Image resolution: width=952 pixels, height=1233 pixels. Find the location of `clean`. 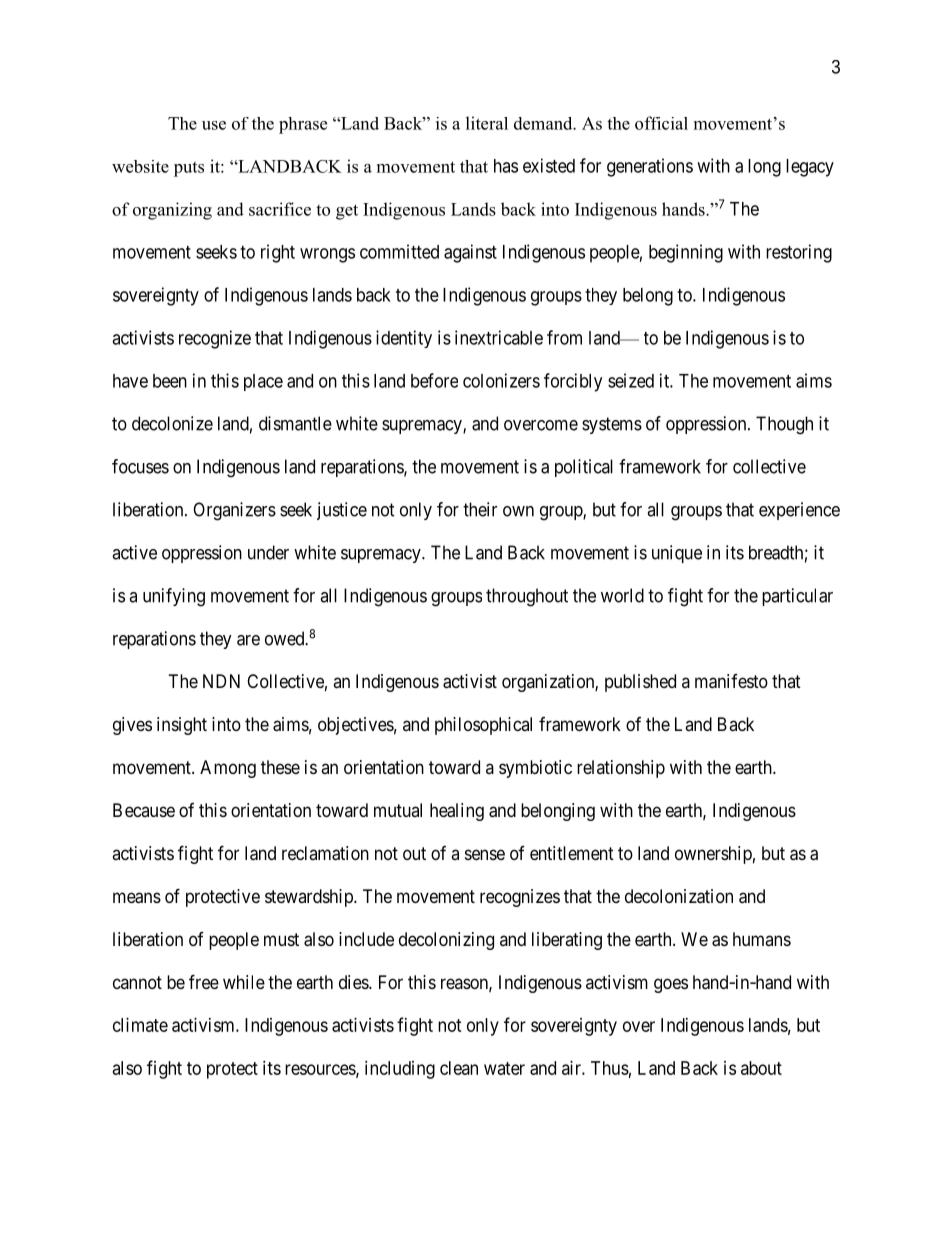

clean is located at coordinates (459, 1068).
